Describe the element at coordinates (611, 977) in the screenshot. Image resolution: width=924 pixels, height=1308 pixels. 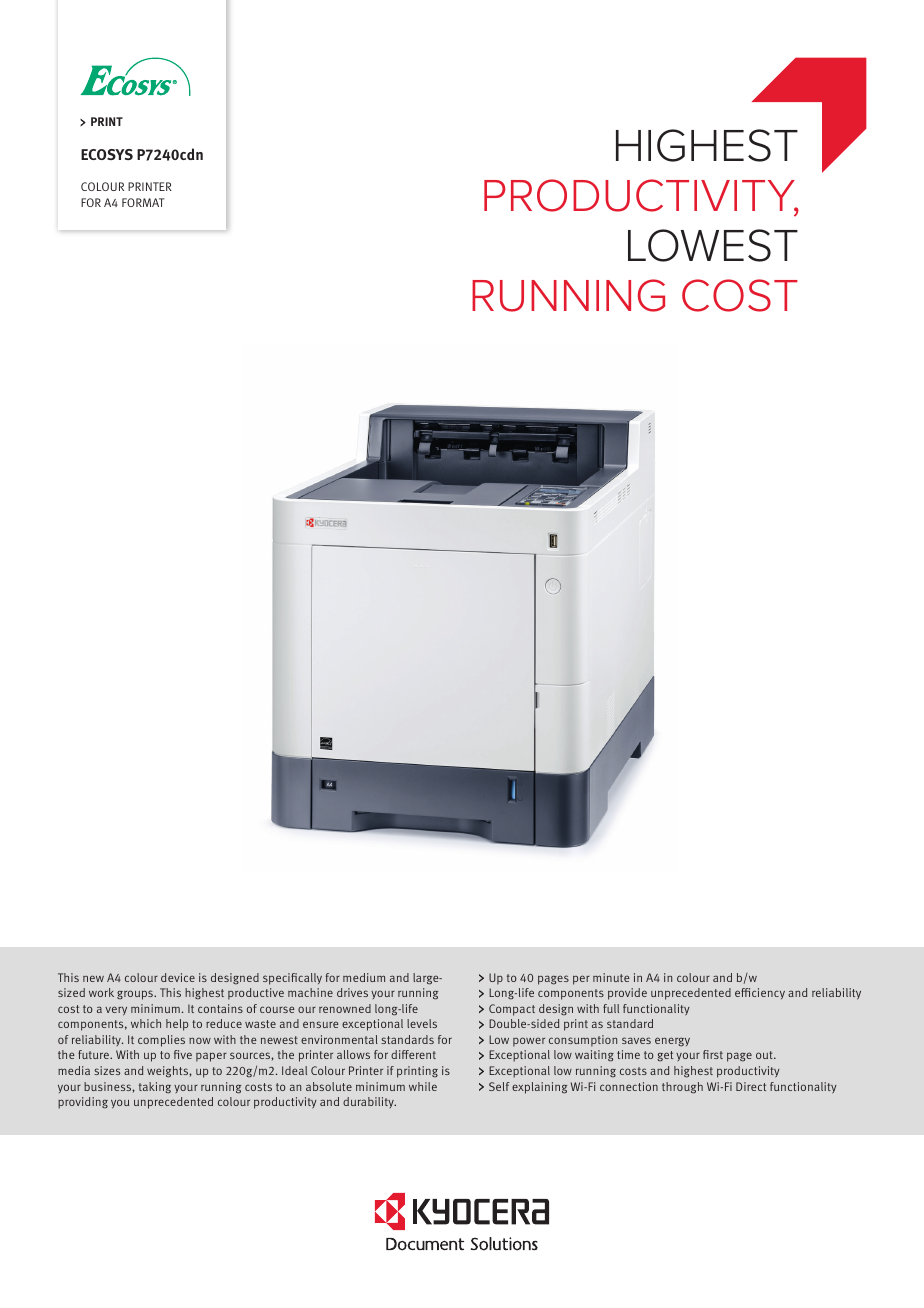
I see `minute` at that location.
